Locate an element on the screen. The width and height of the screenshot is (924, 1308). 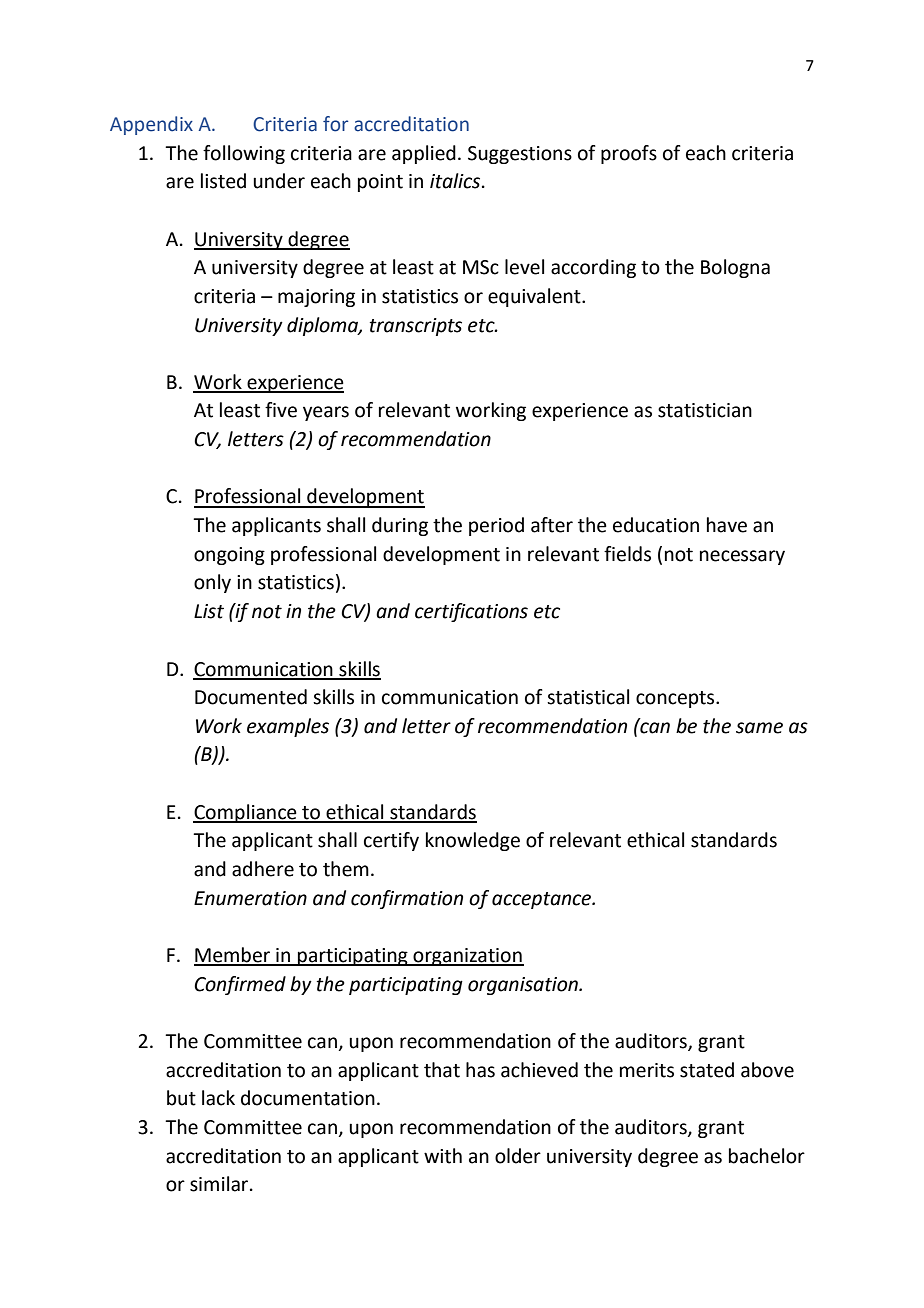
following is located at coordinates (244, 154).
